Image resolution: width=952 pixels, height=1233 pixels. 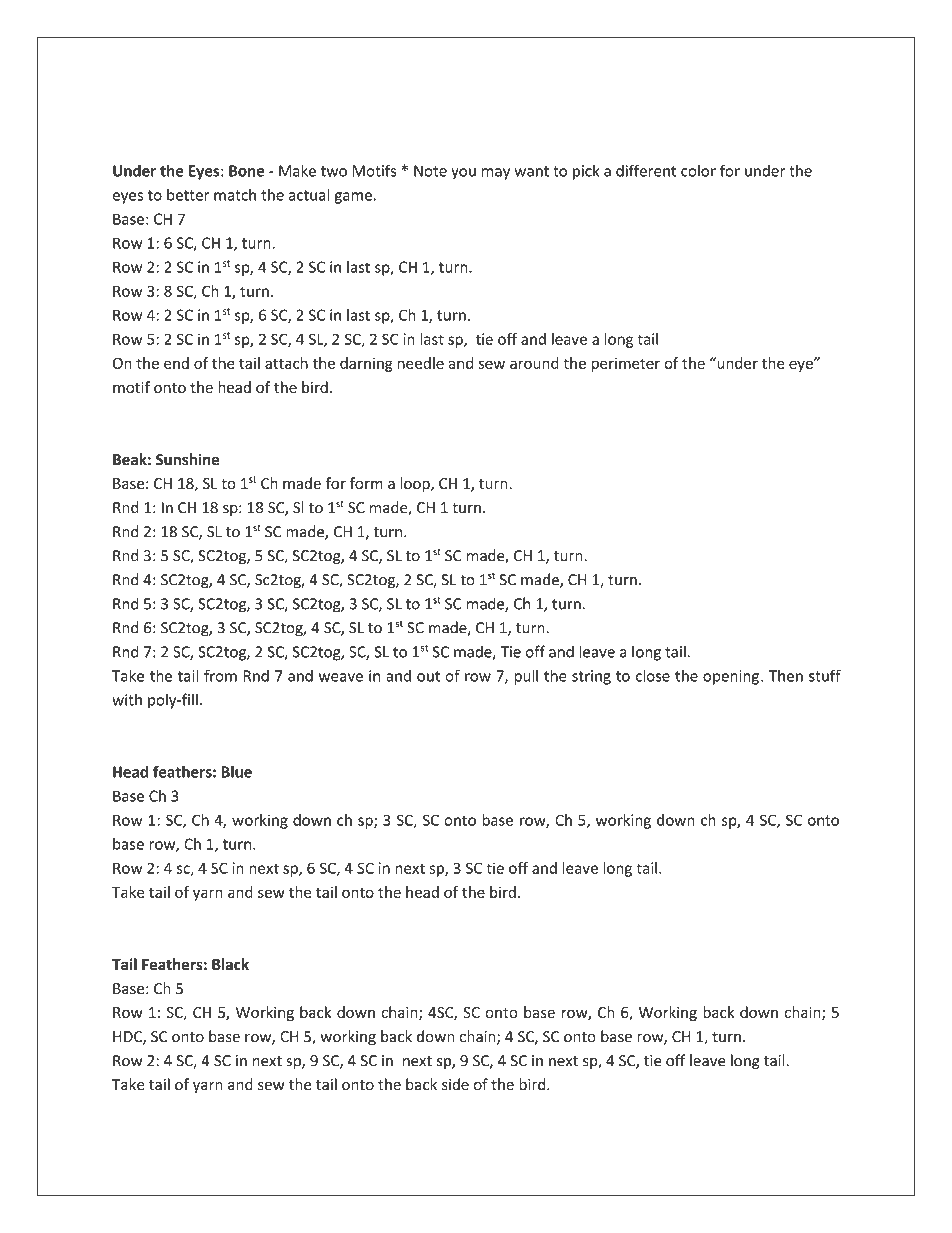 What do you see at coordinates (698, 170) in the page?
I see `color` at bounding box center [698, 170].
